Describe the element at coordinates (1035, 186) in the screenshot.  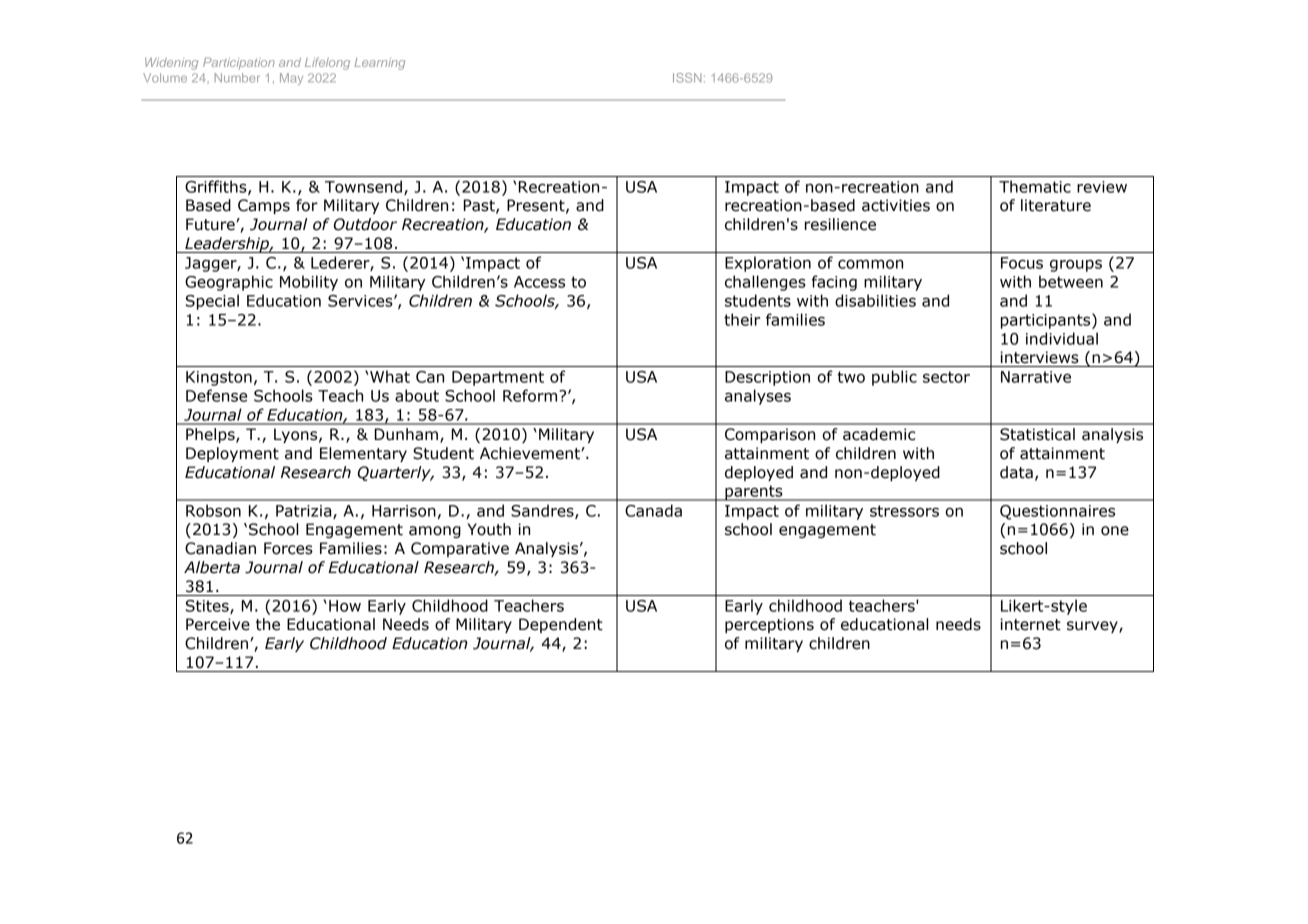
I see `Thematic` at that location.
